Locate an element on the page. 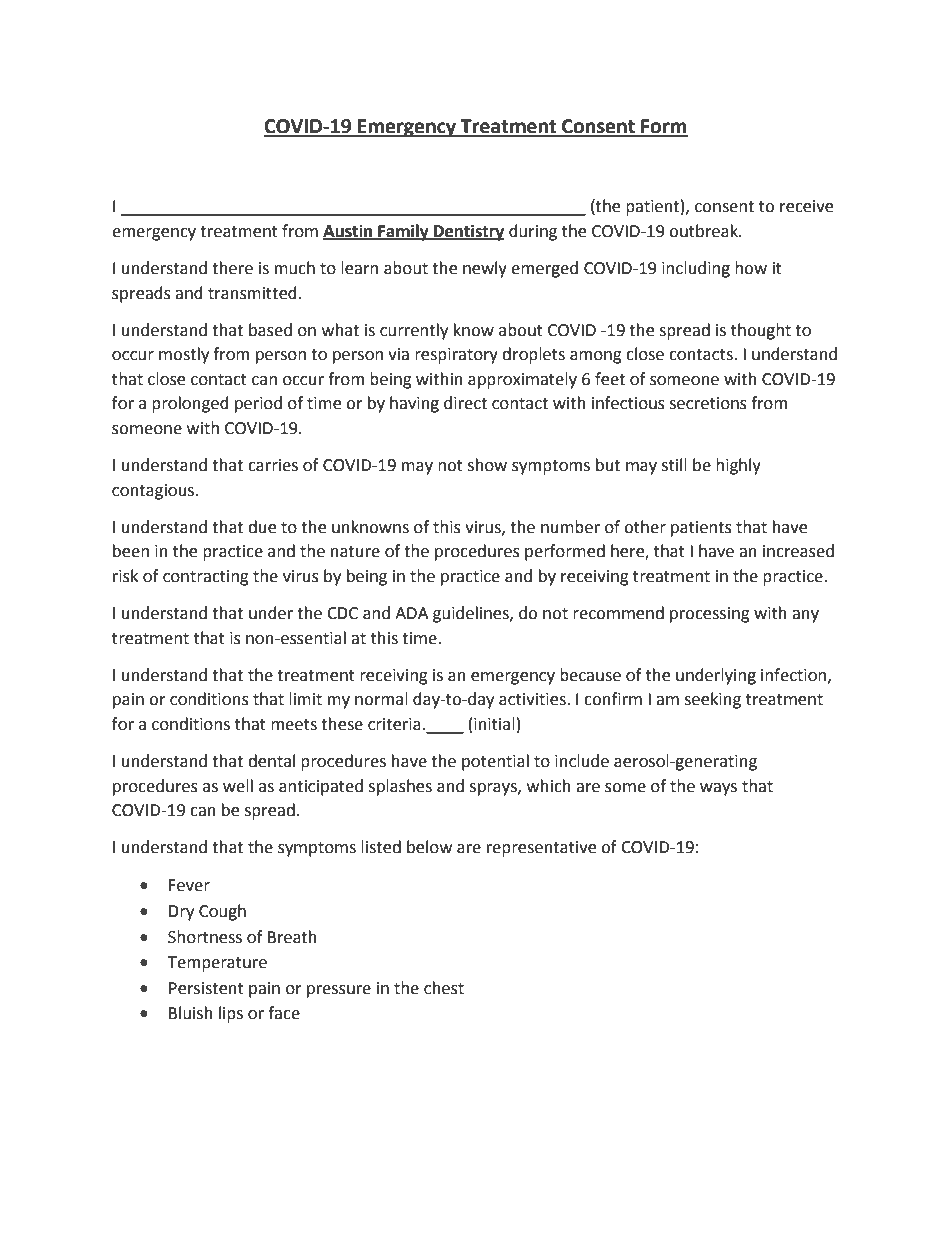 This page has height=1233, width=952. show is located at coordinates (487, 465).
